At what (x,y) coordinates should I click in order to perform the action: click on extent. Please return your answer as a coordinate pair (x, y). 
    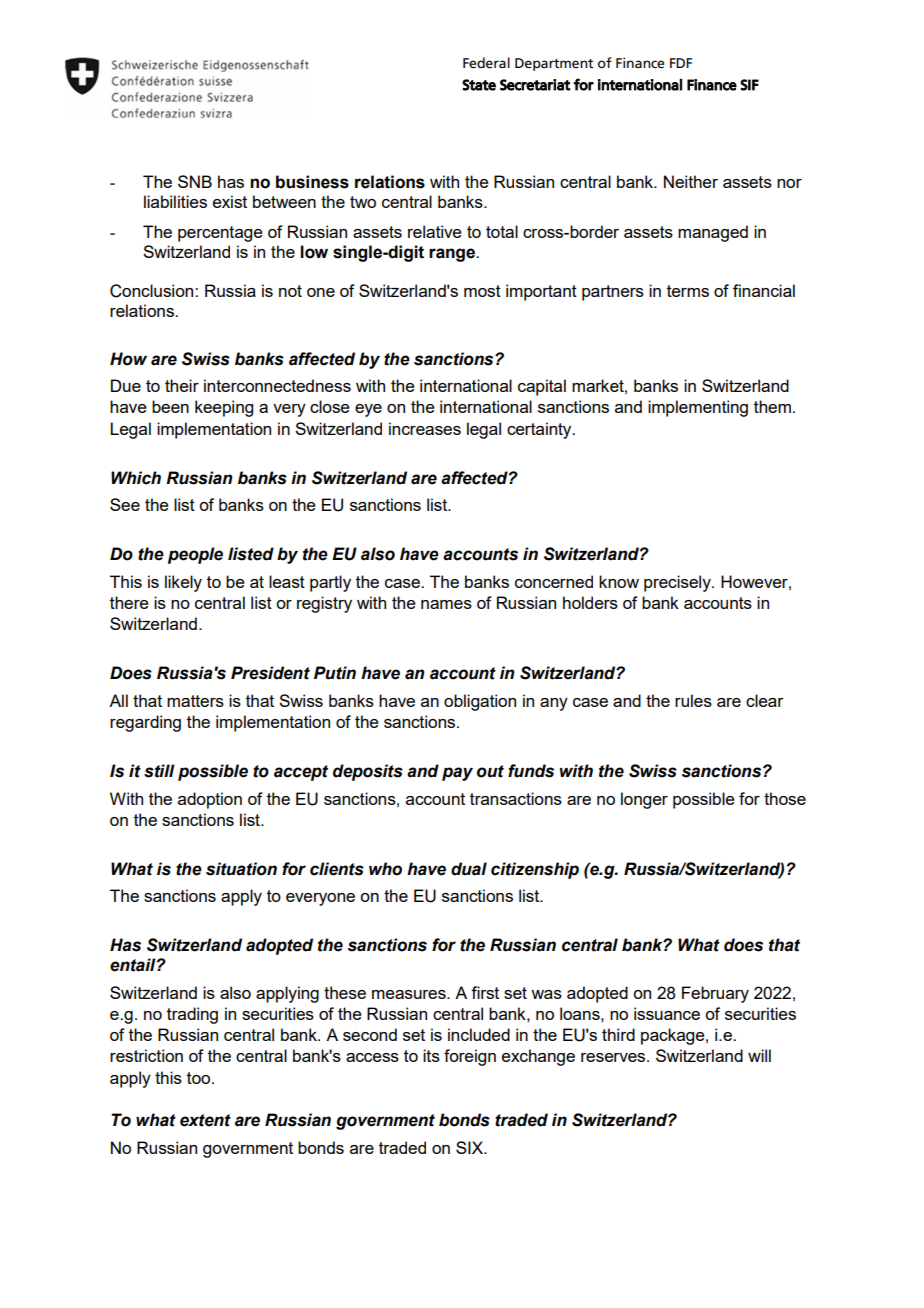
    Looking at the image, I should click on (205, 1120).
